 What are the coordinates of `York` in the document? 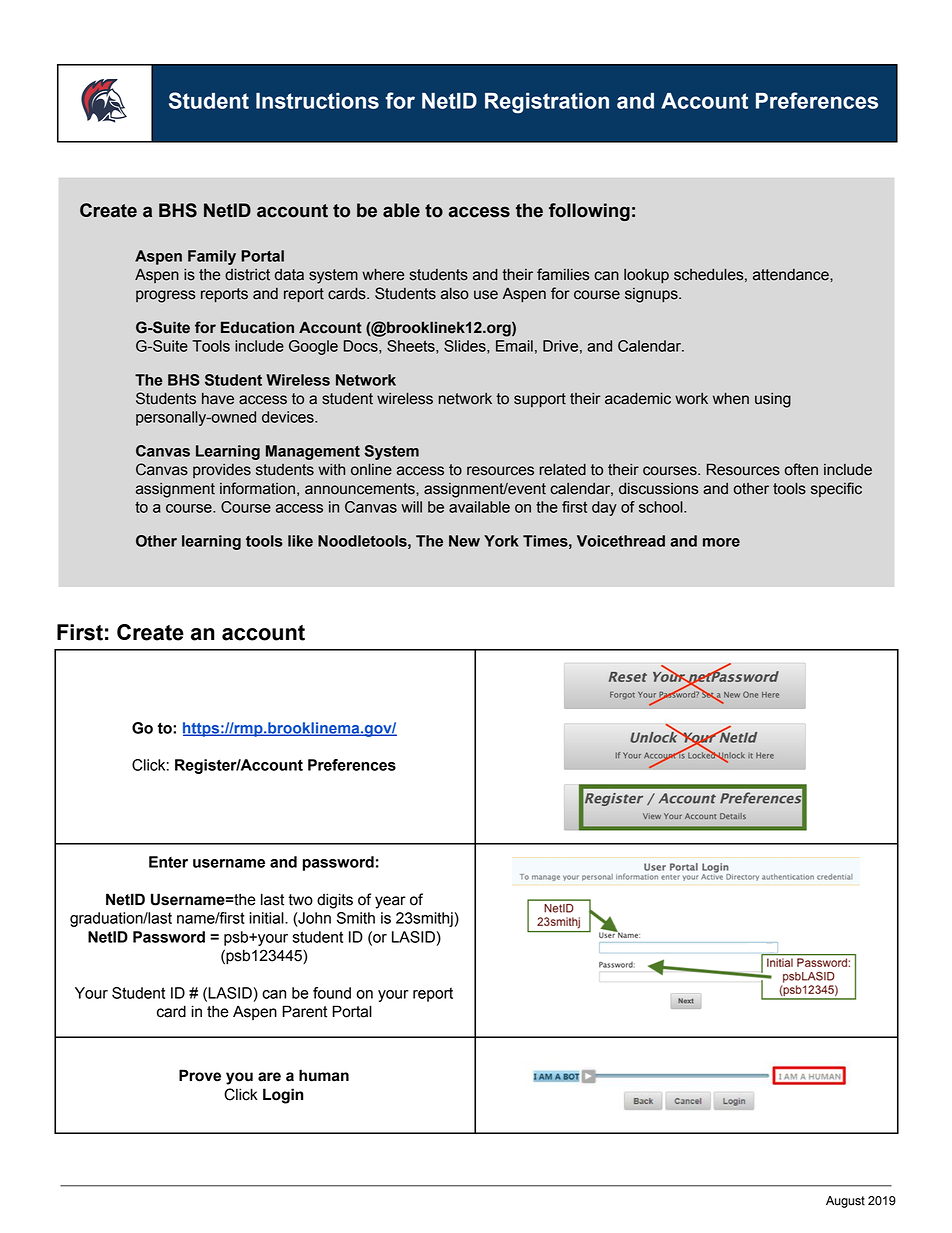 It's located at (501, 541).
